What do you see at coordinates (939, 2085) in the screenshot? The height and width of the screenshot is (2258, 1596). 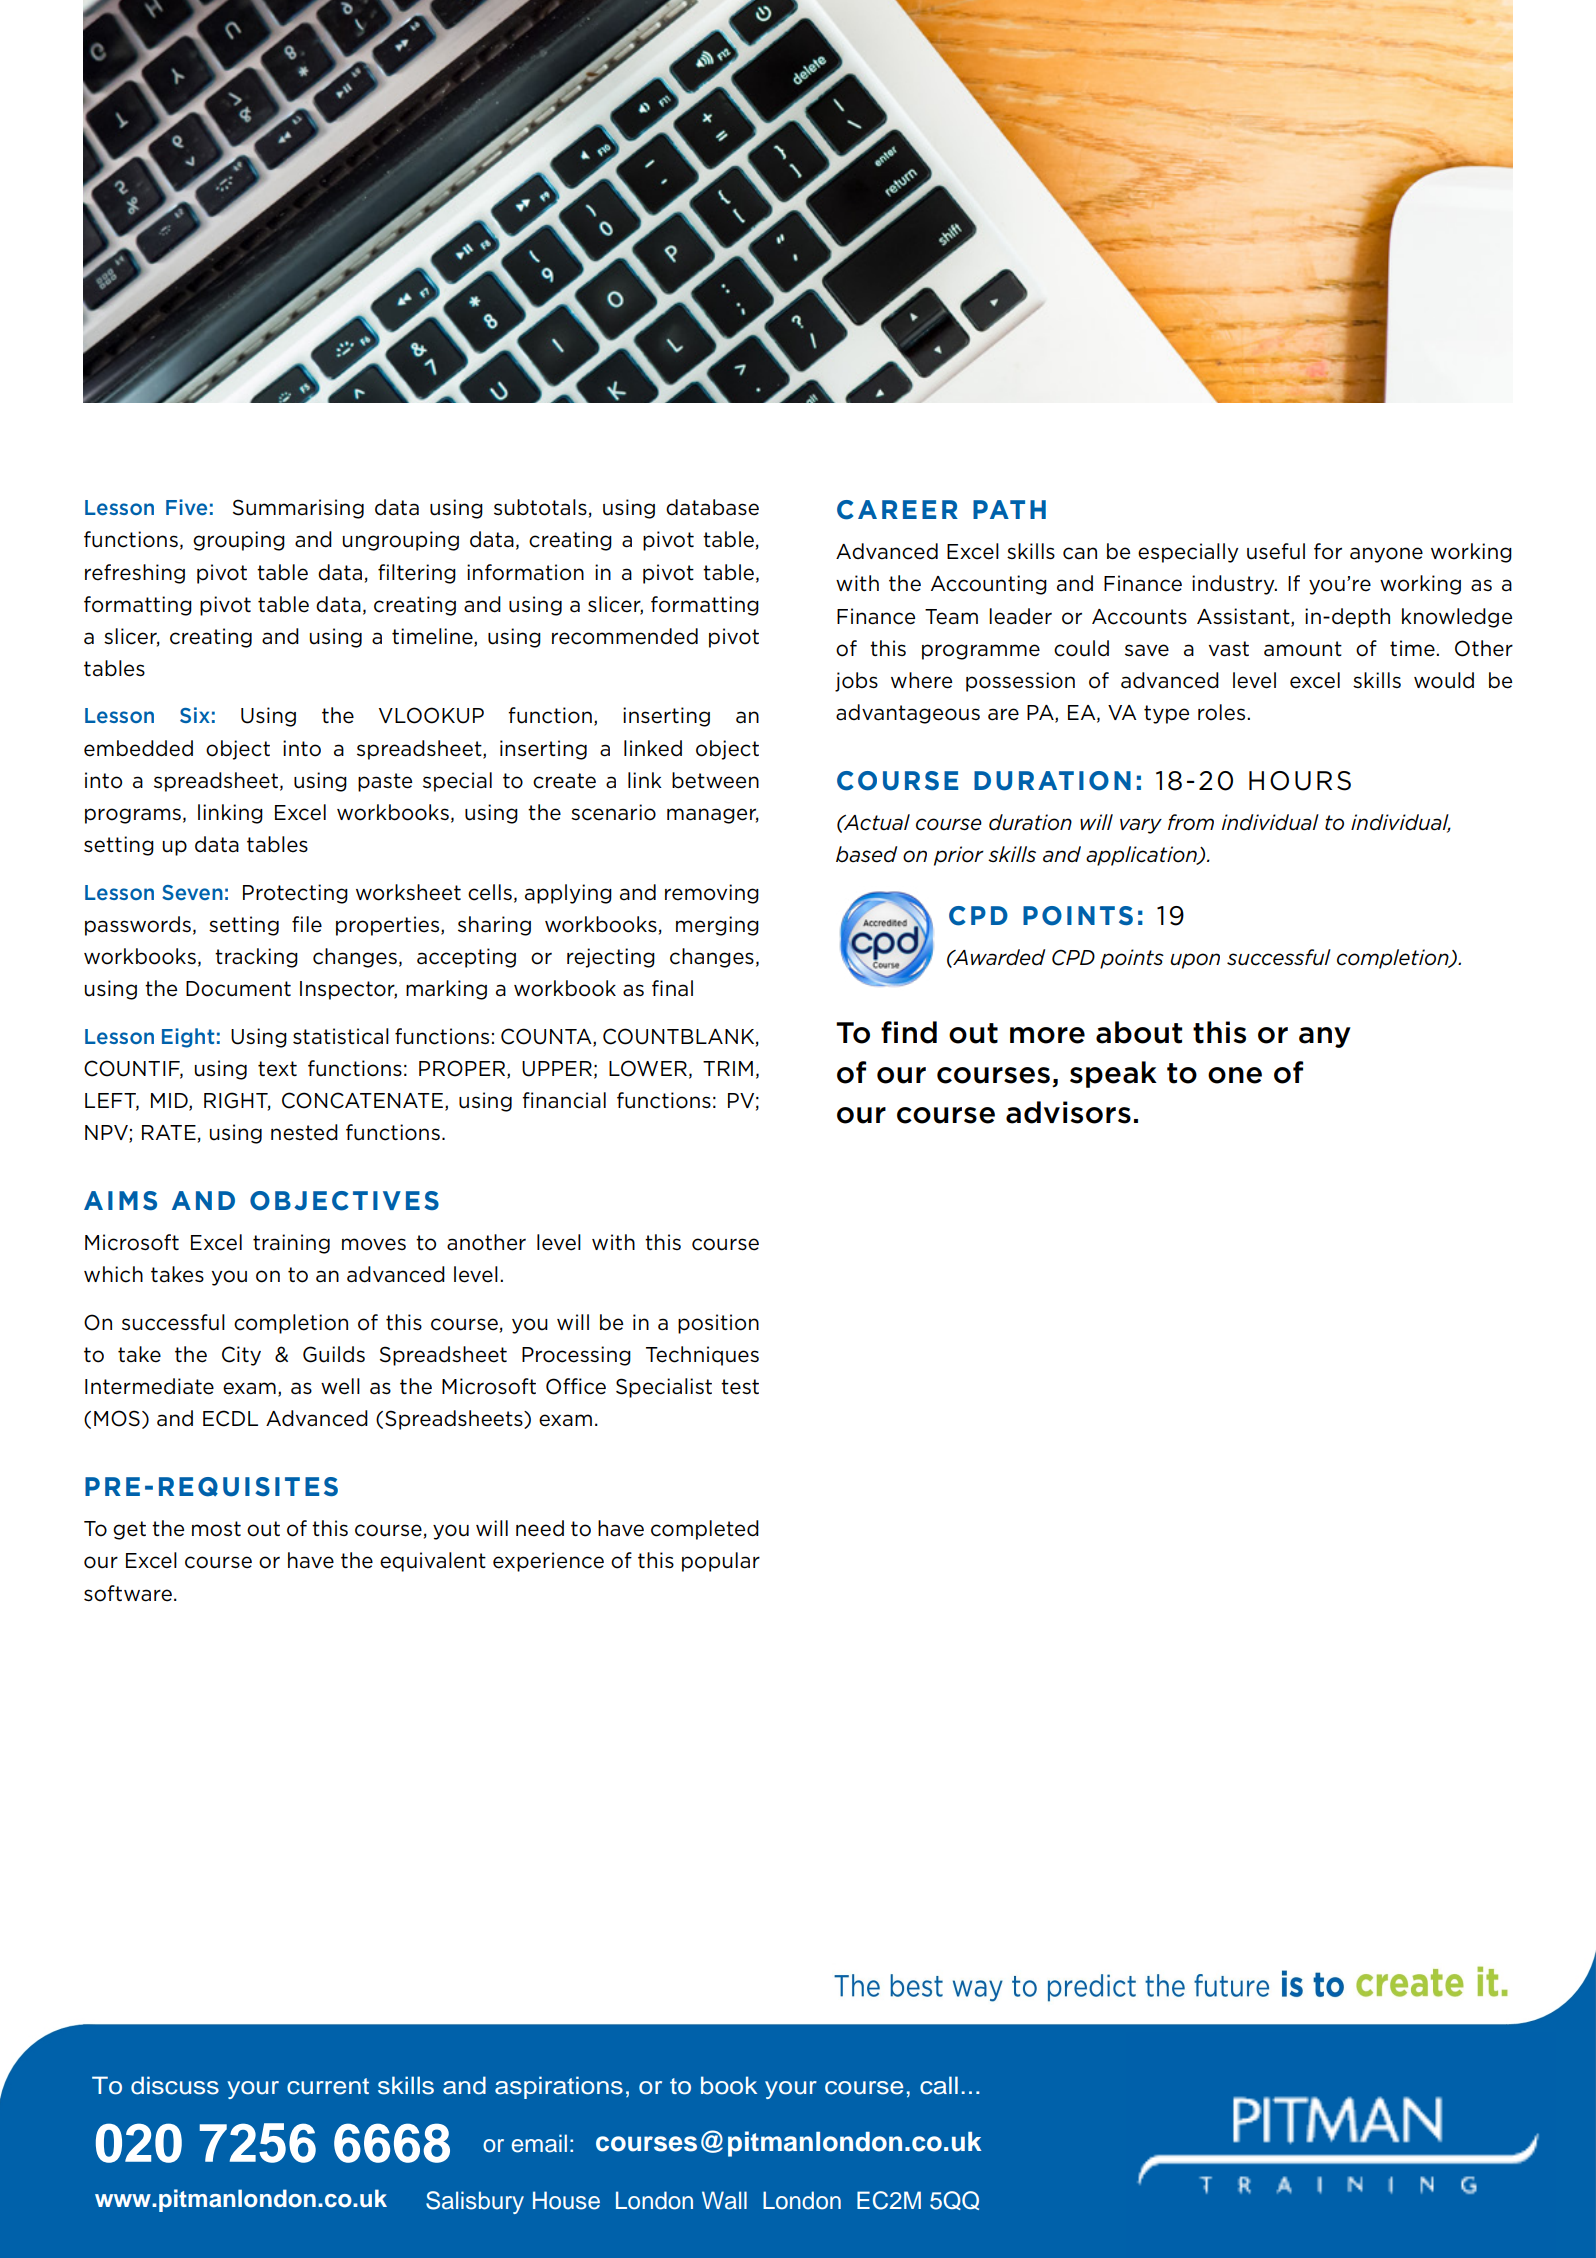 I see `call` at bounding box center [939, 2085].
